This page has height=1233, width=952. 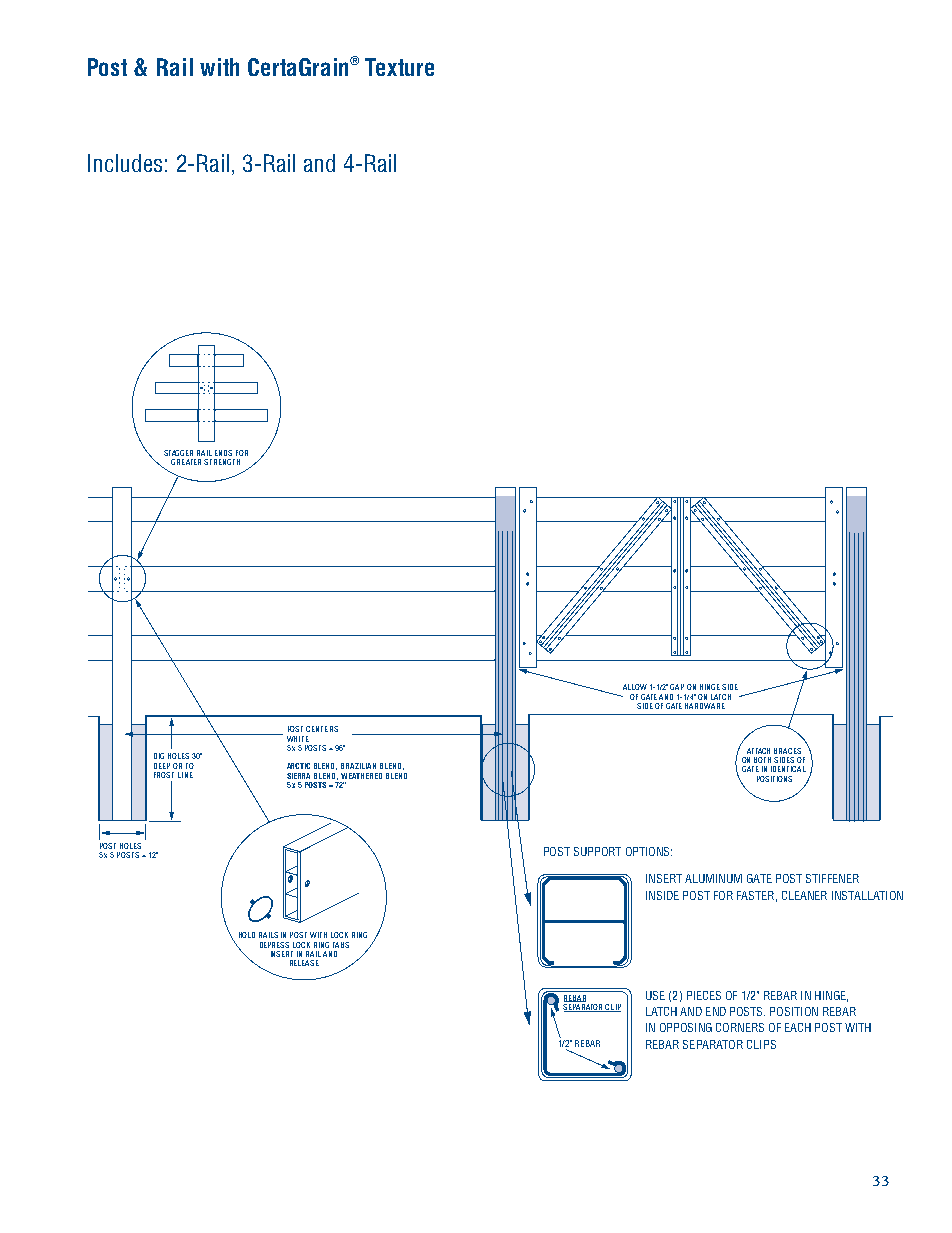 I want to click on DEPRESS, so click(x=274, y=945).
